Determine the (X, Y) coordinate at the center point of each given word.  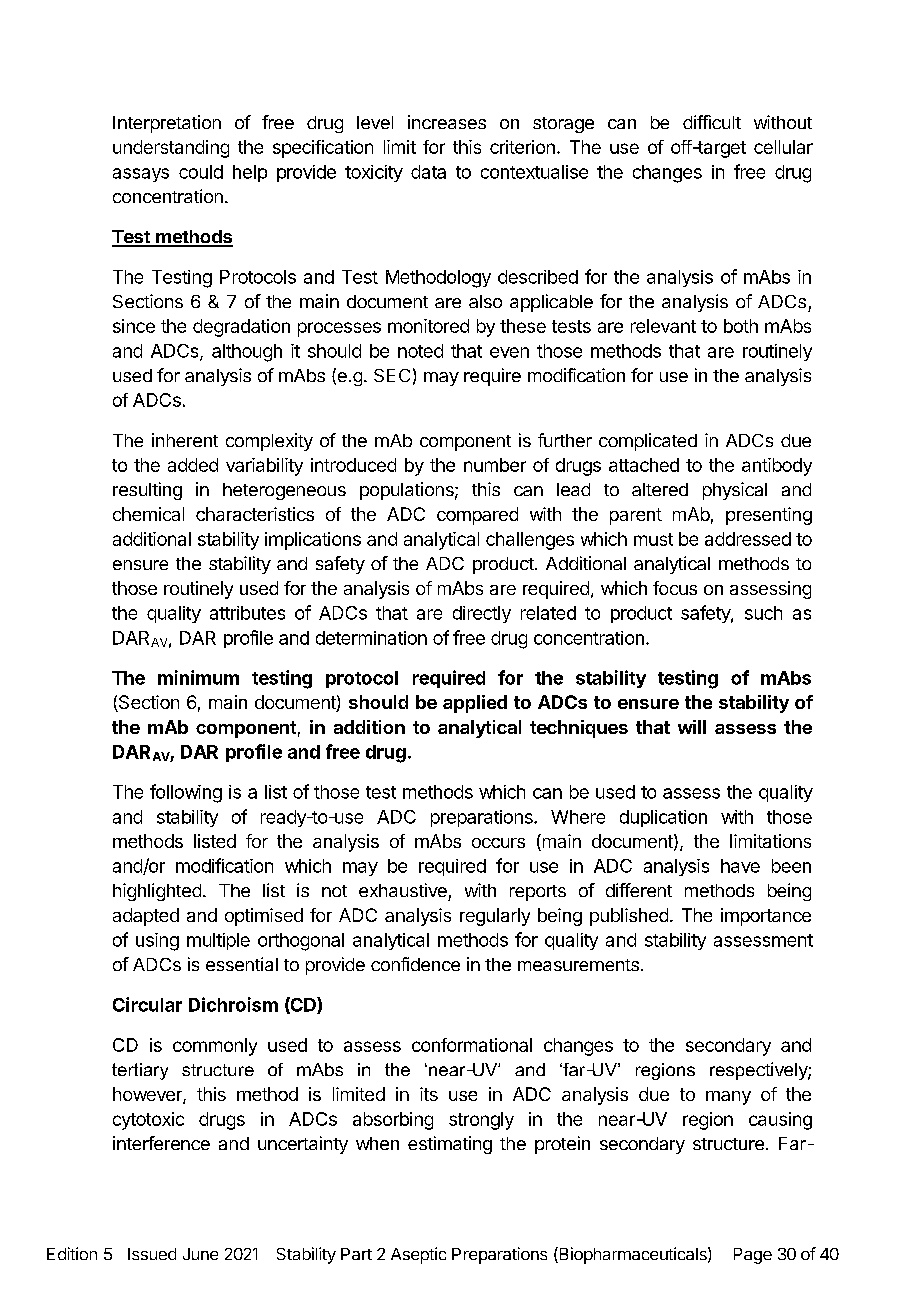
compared (477, 516)
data (428, 172)
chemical (148, 514)
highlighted (157, 892)
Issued (152, 1254)
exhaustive (403, 890)
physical (735, 491)
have (740, 866)
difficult (712, 122)
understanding (171, 149)
